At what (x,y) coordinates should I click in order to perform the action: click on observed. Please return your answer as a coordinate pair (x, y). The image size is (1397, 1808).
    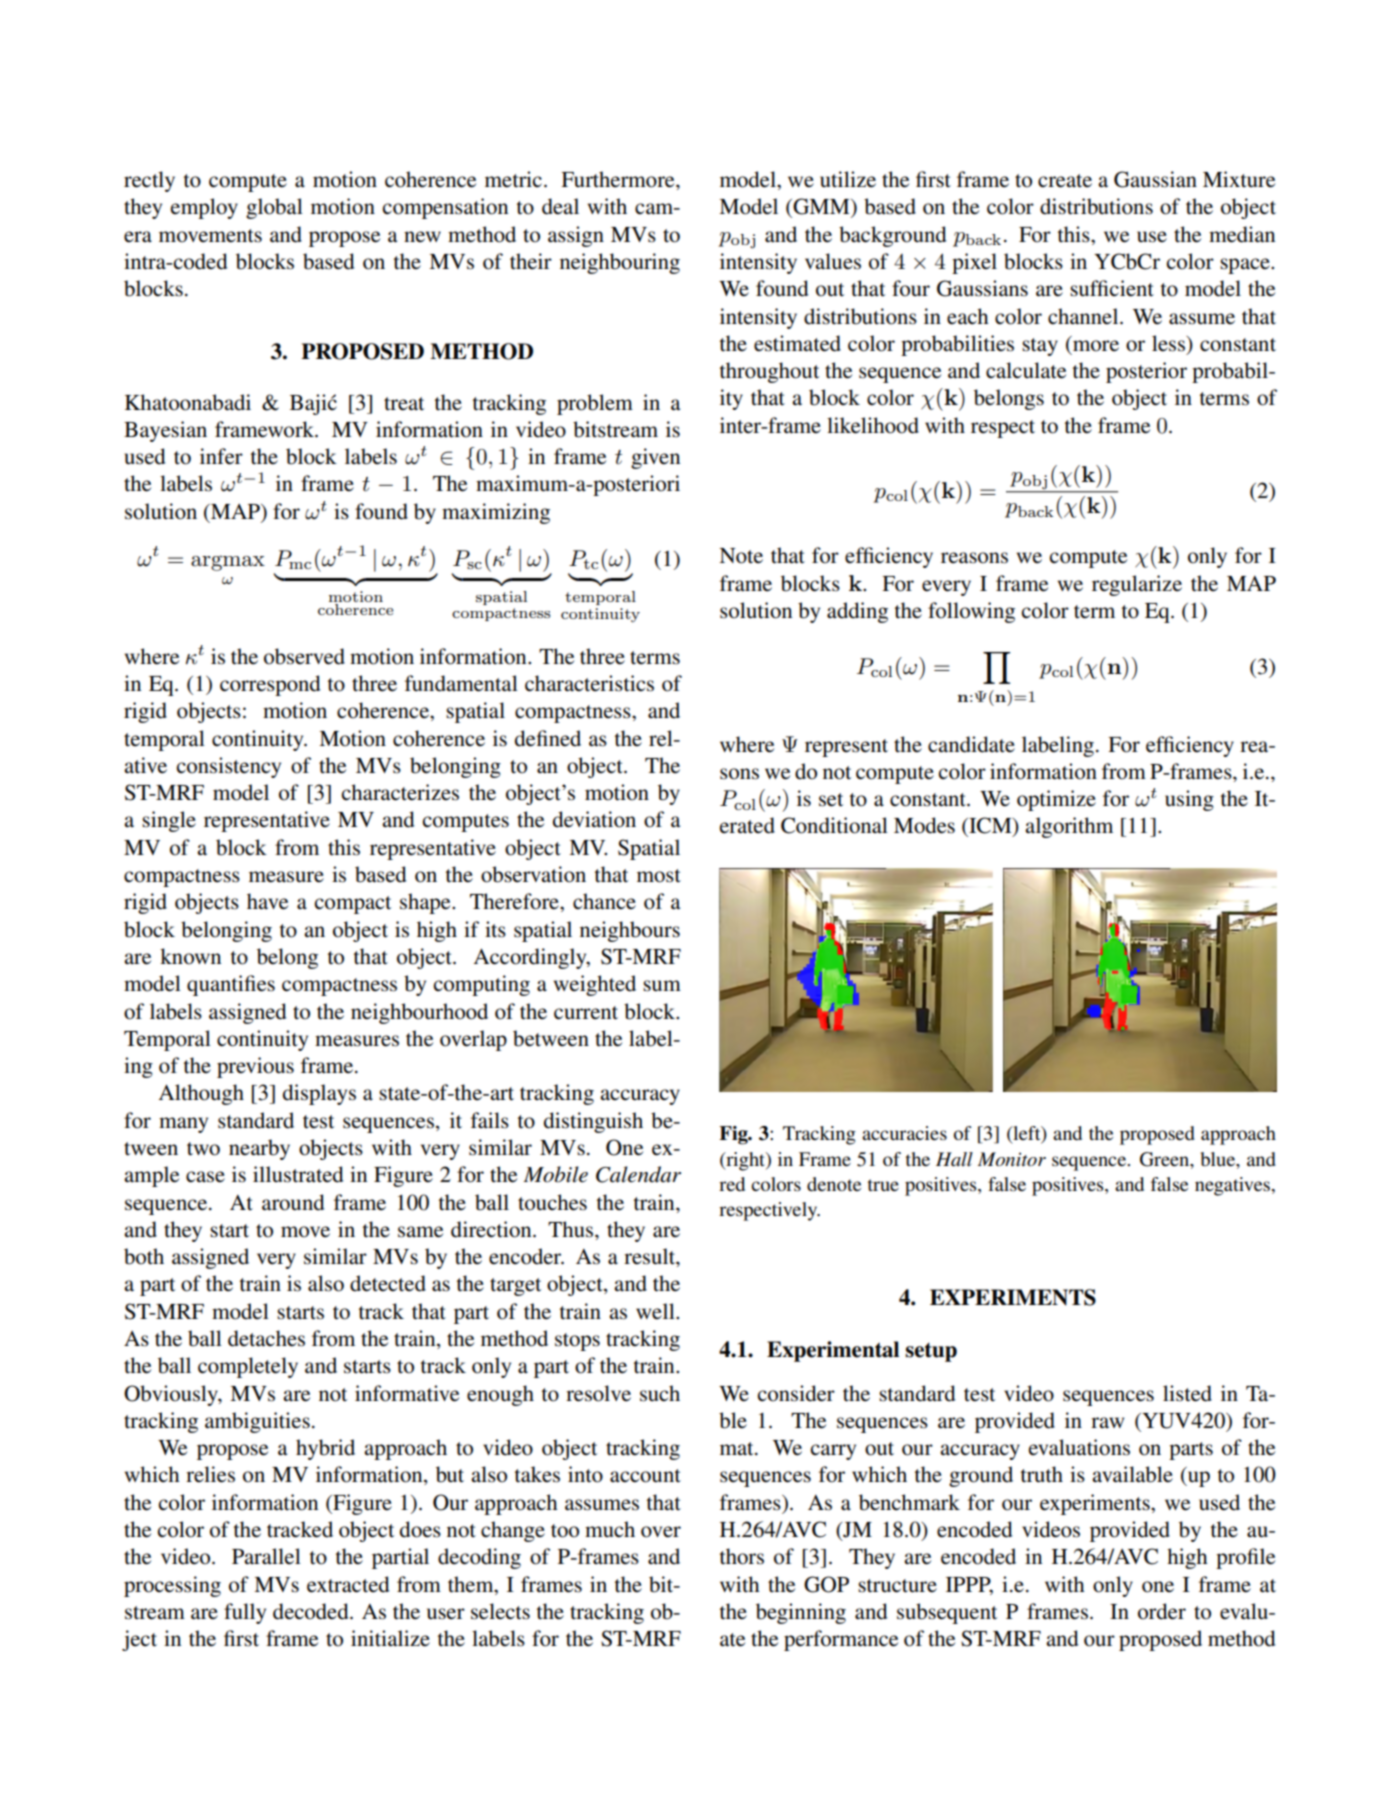
    Looking at the image, I should click on (304, 656).
